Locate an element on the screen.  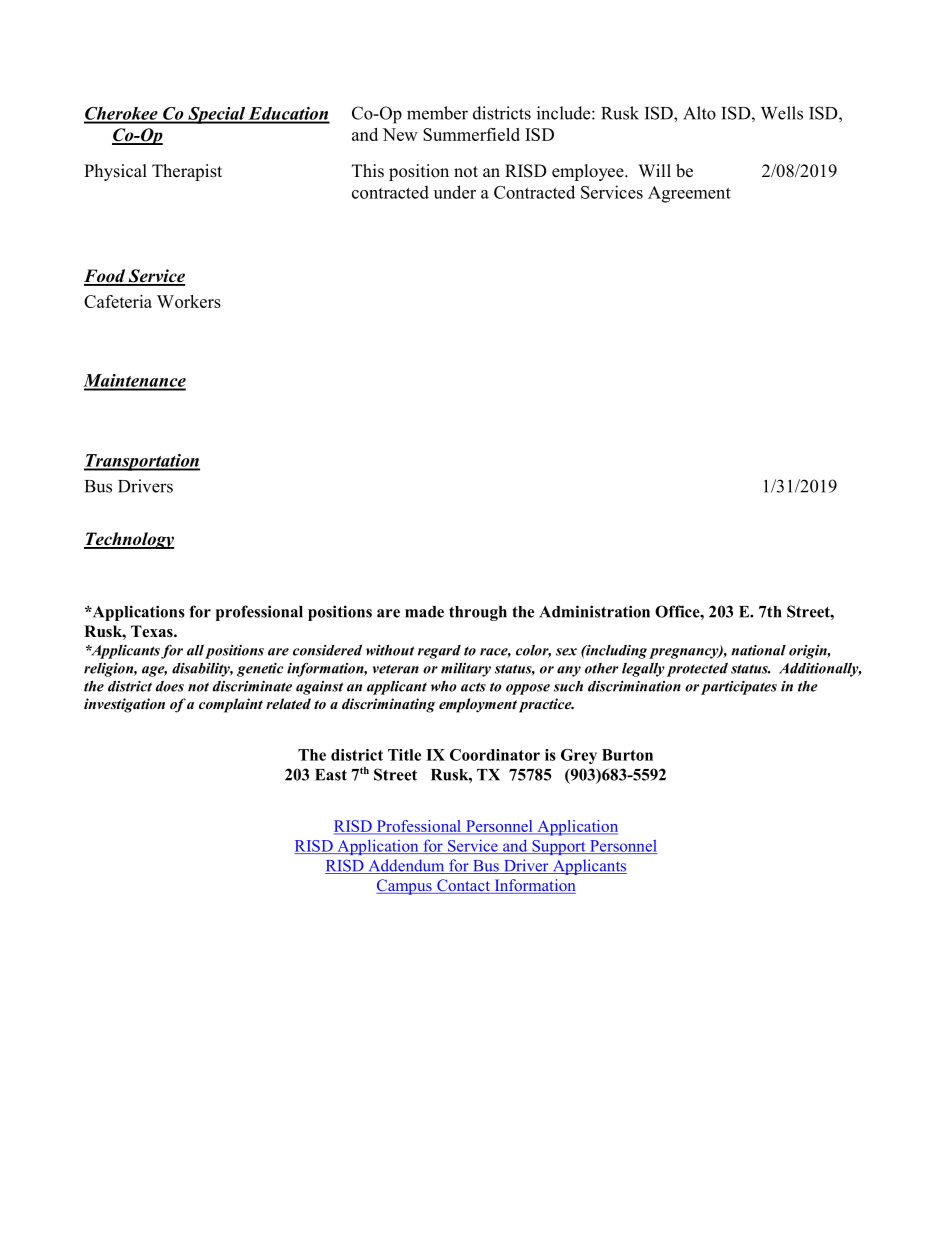
under is located at coordinates (455, 192).
